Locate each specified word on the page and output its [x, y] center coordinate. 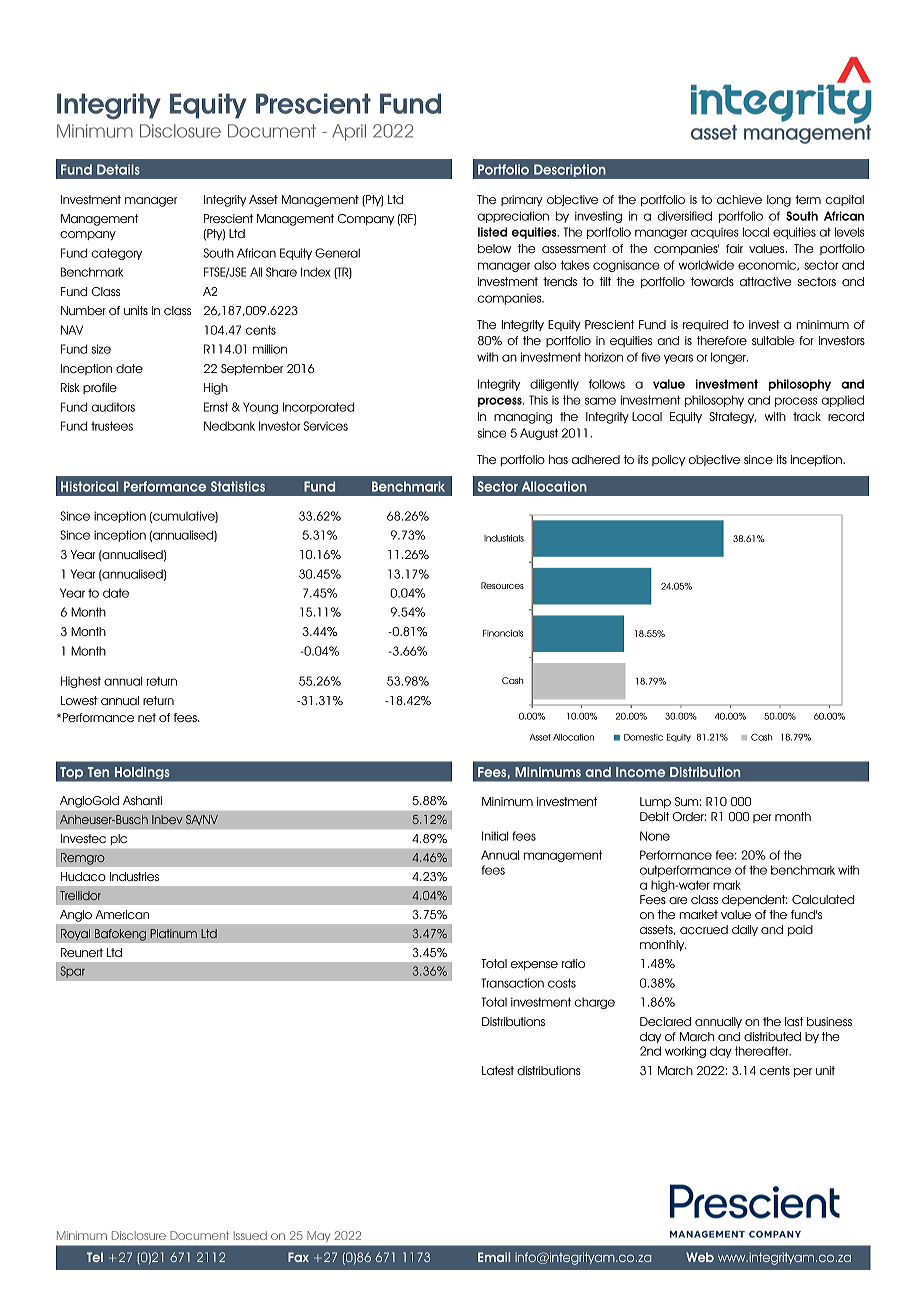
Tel [95, 1257]
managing [523, 418]
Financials [503, 633]
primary [522, 200]
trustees [112, 426]
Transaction [512, 983]
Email [494, 1257]
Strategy [732, 418]
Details [118, 169]
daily [745, 930]
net [147, 717]
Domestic [643, 737]
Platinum [173, 933]
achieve [739, 199]
